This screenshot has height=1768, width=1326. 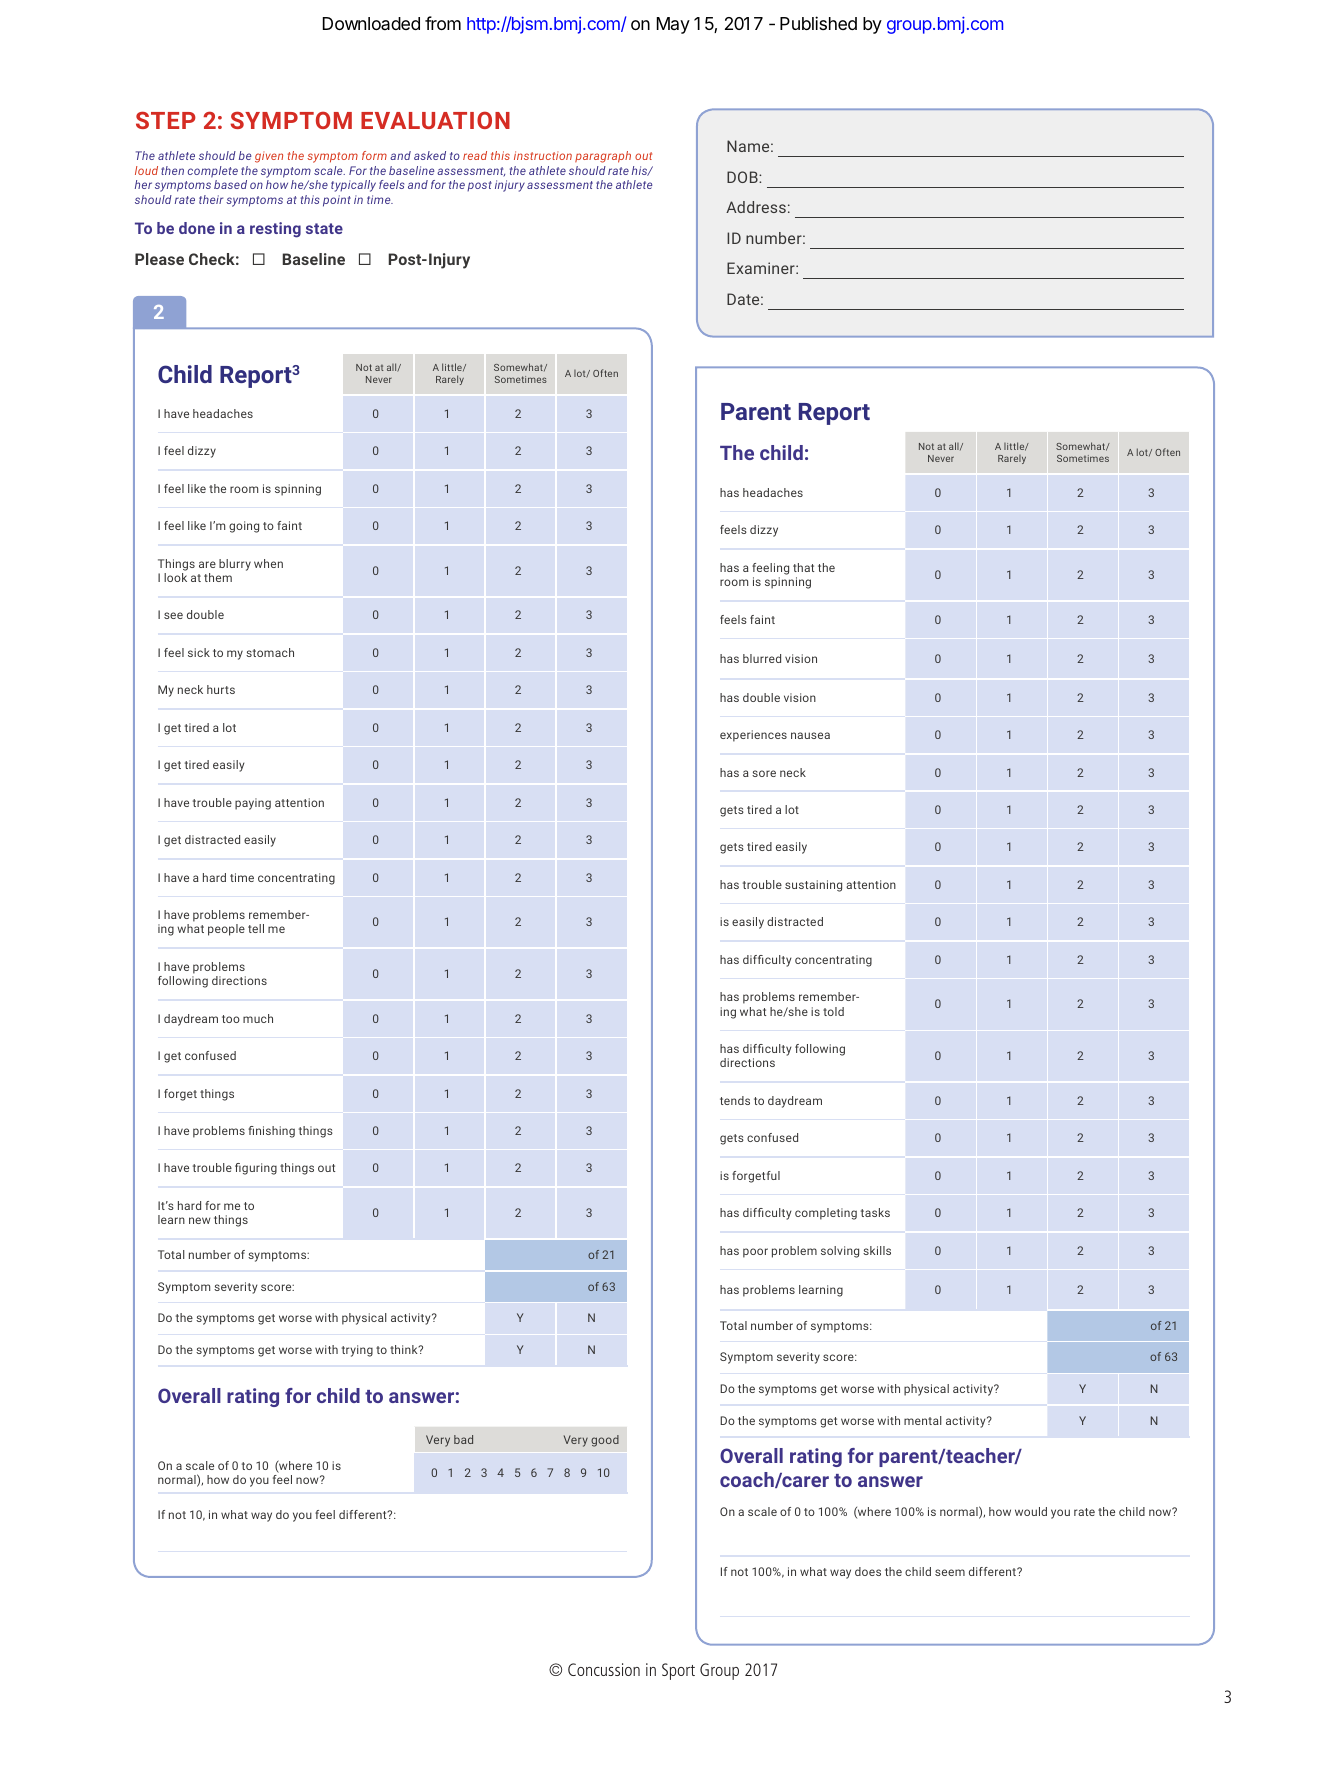 I want to click on tends, so click(x=735, y=1100).
